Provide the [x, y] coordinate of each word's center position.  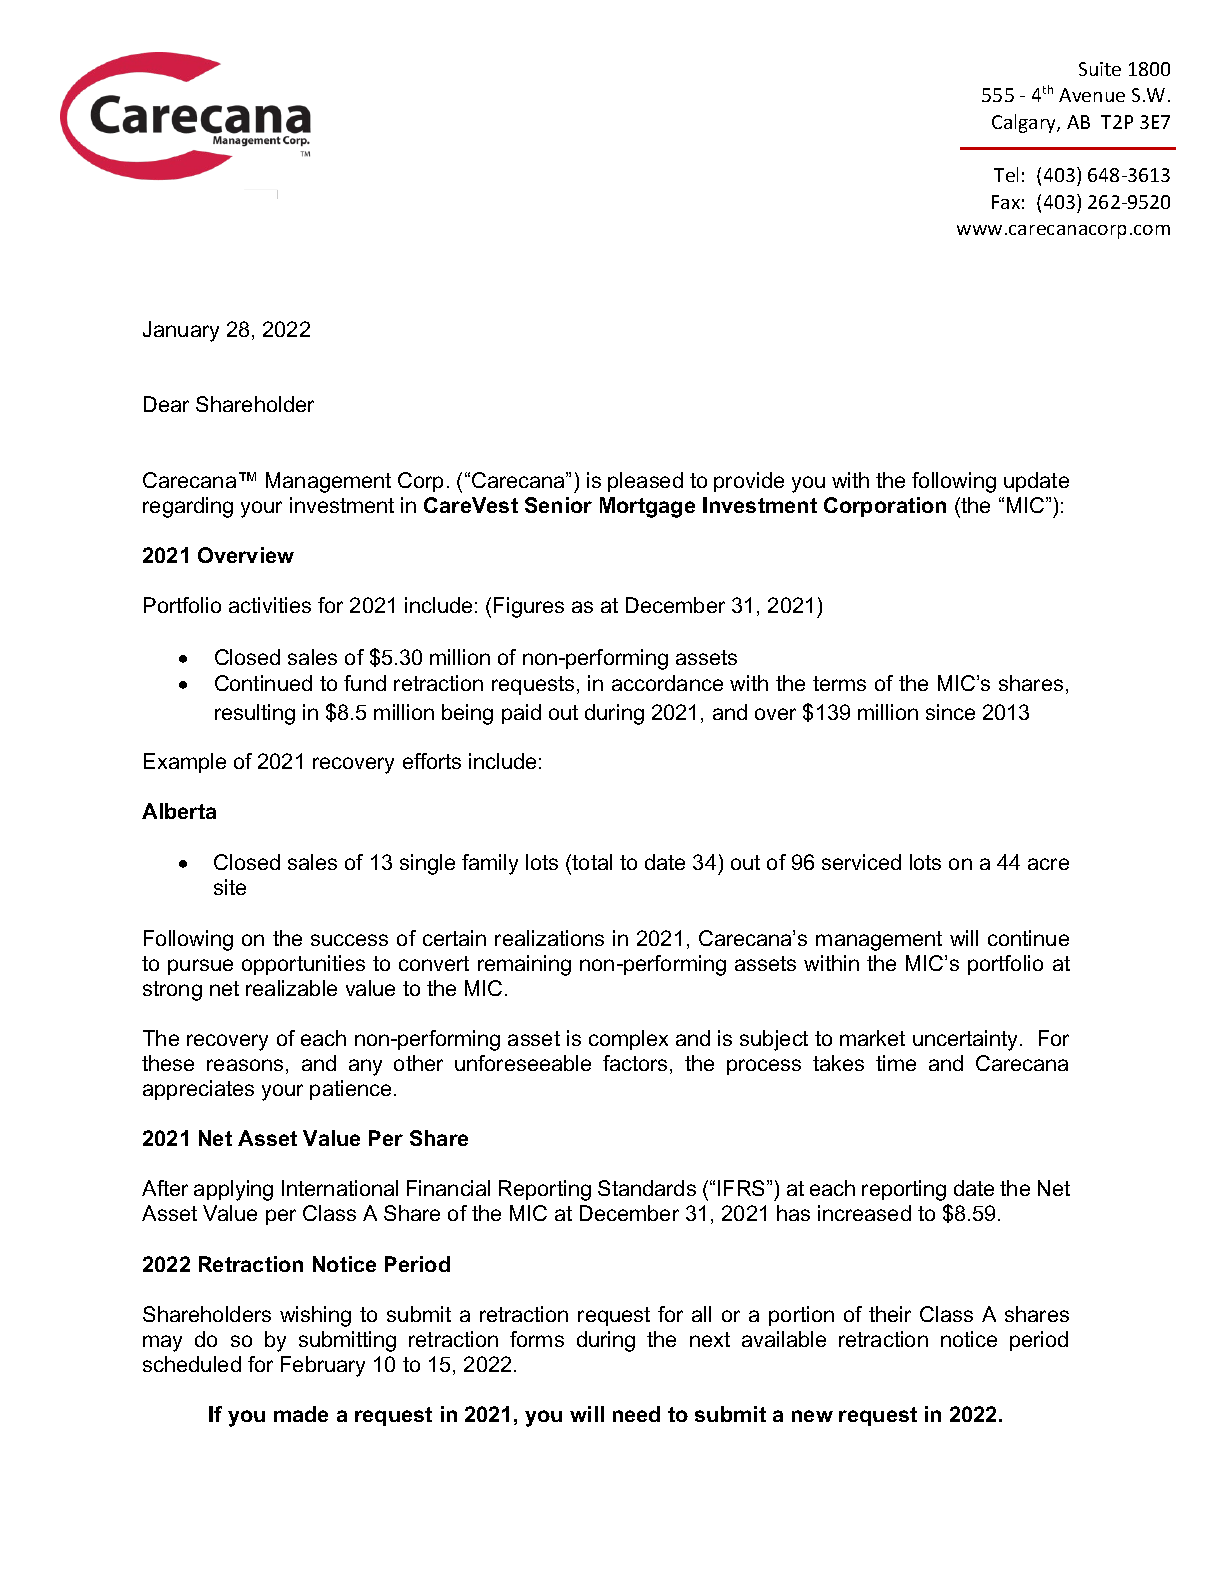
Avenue [1092, 95]
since [950, 712]
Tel [1006, 174]
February [323, 1366]
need [636, 1414]
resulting [255, 714]
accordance [667, 683]
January [181, 331]
